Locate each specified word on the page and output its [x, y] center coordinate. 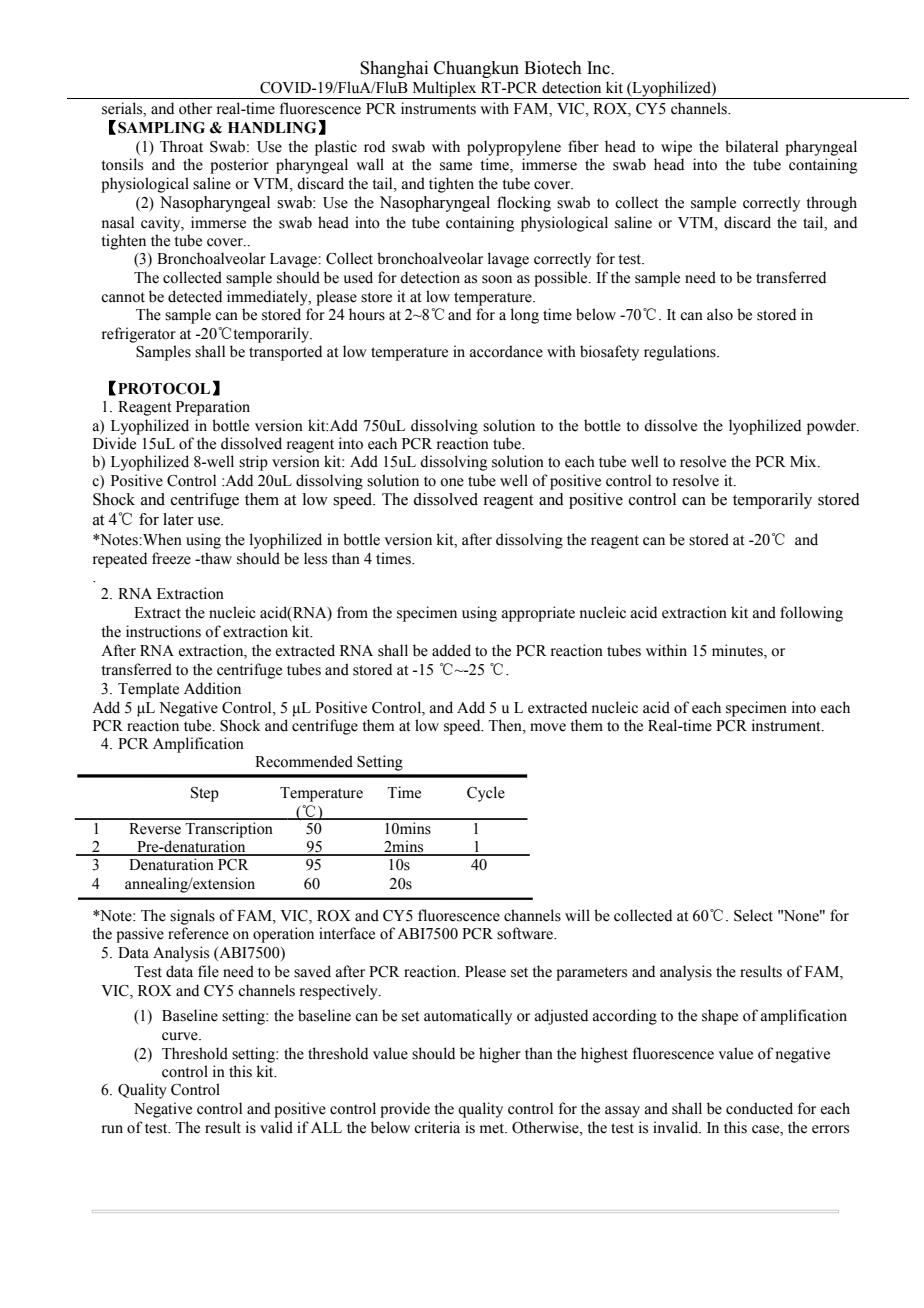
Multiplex [444, 90]
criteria [437, 1127]
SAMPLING [161, 128]
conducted [759, 1108]
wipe [676, 148]
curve [181, 1036]
